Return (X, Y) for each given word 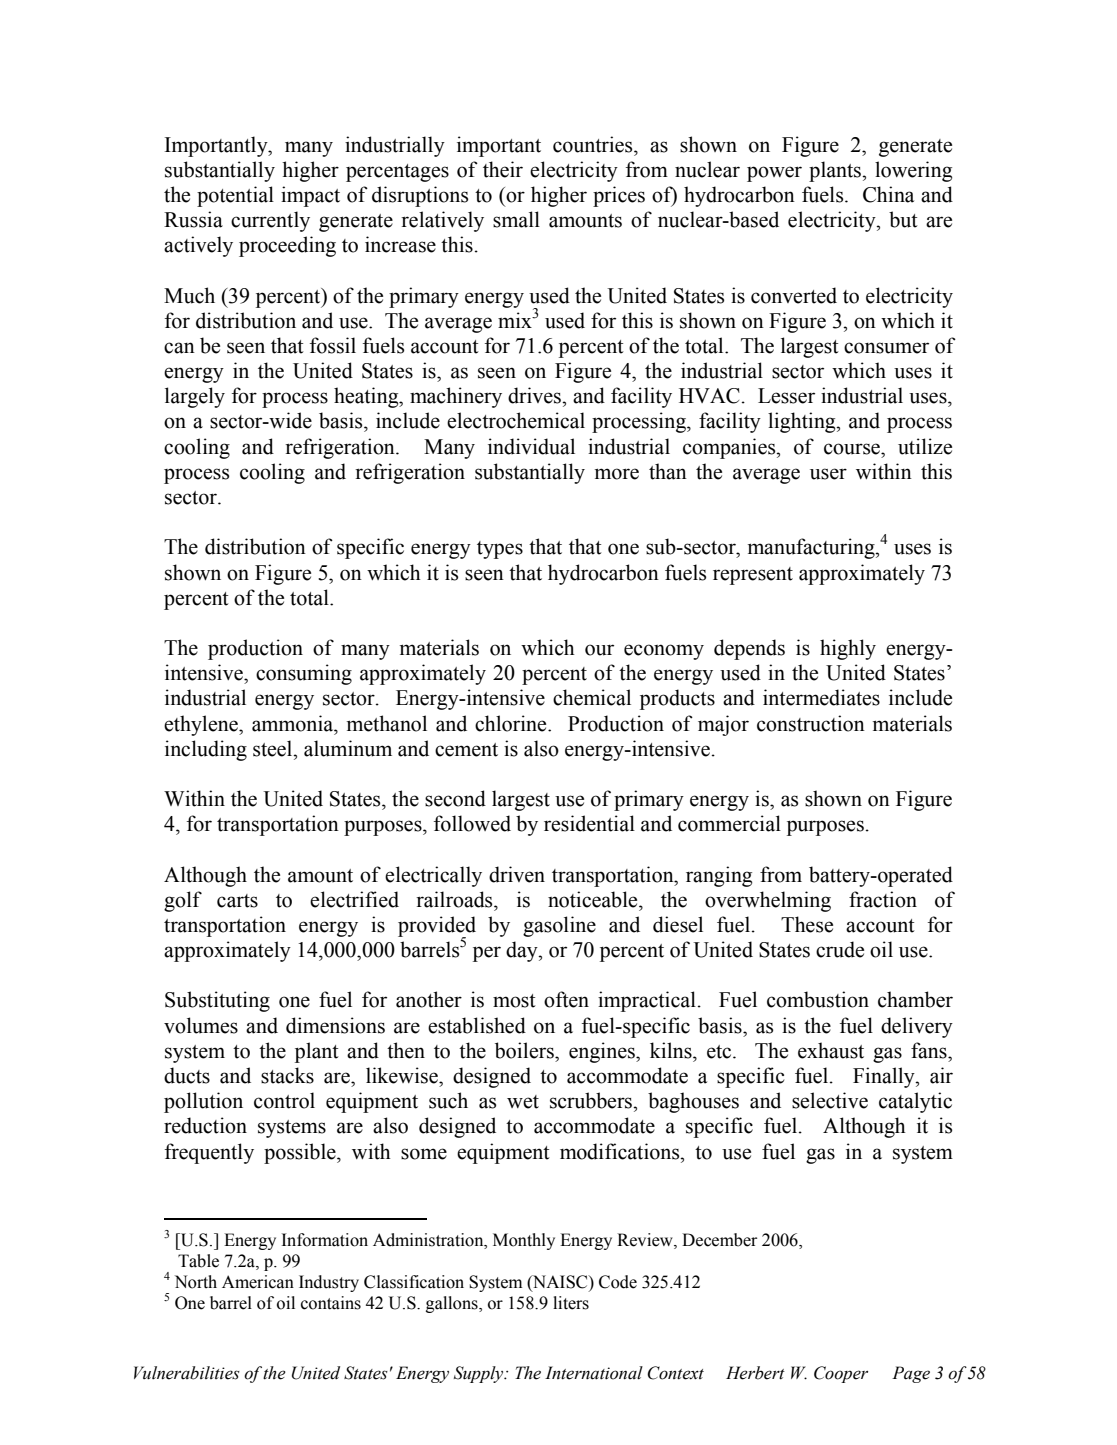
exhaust (831, 1050)
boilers (525, 1050)
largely (195, 397)
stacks (287, 1075)
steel (274, 748)
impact (310, 196)
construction (811, 723)
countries (594, 144)
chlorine (512, 723)
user (828, 474)
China (888, 194)
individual (531, 446)
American (258, 1282)
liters (571, 1303)
